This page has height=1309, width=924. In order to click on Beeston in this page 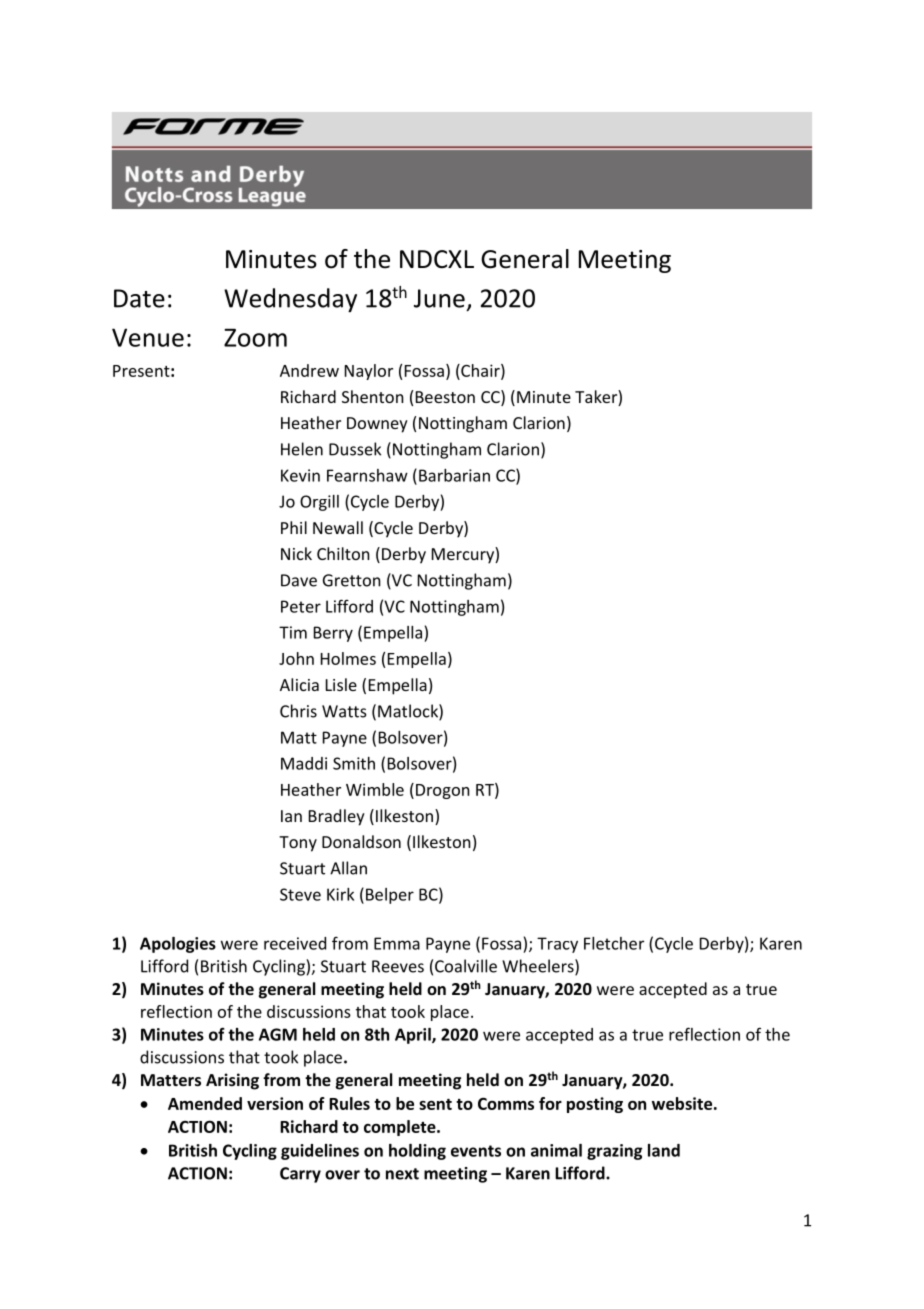, I will do `click(445, 397)`.
